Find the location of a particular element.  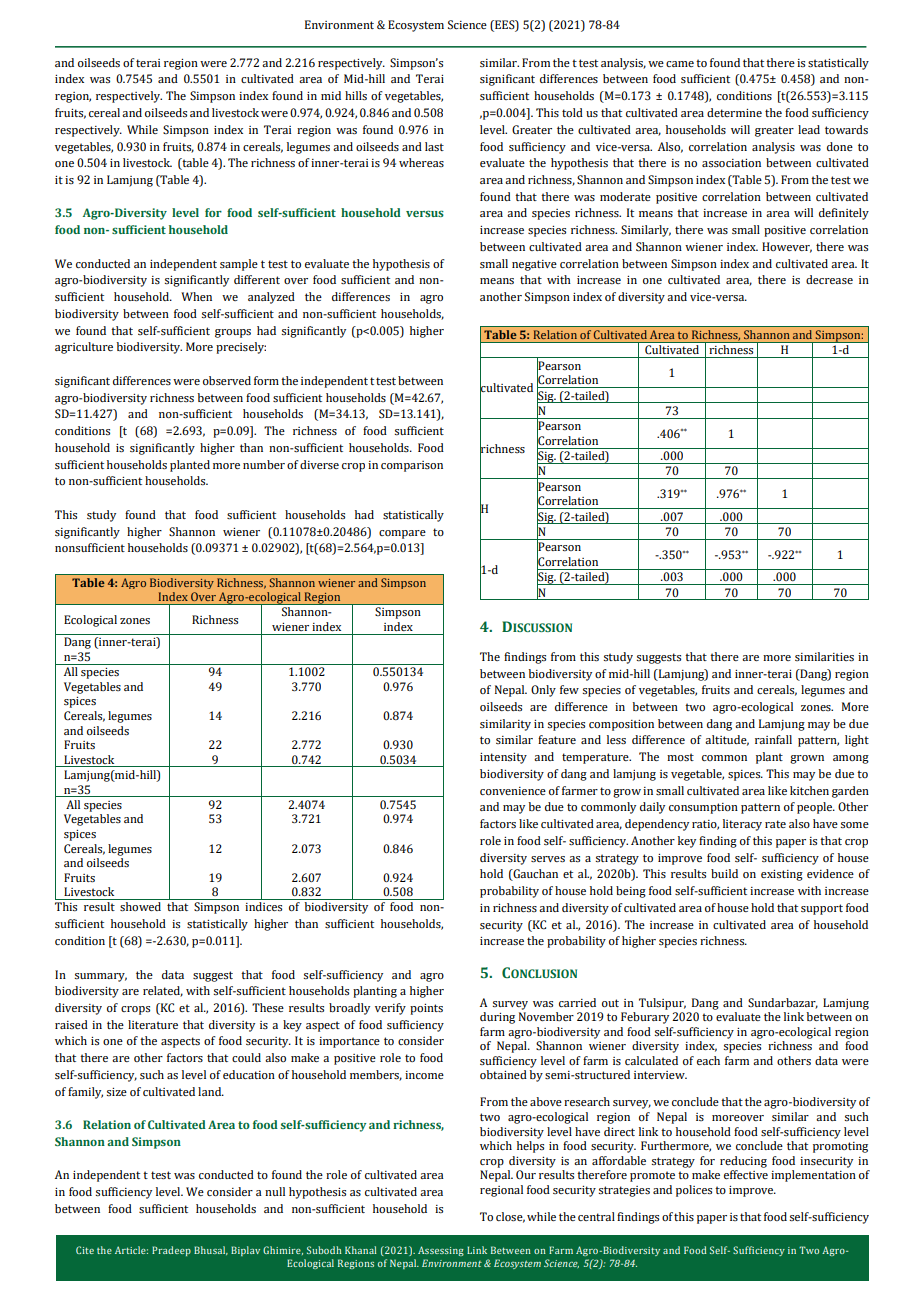

number is located at coordinates (264, 464).
